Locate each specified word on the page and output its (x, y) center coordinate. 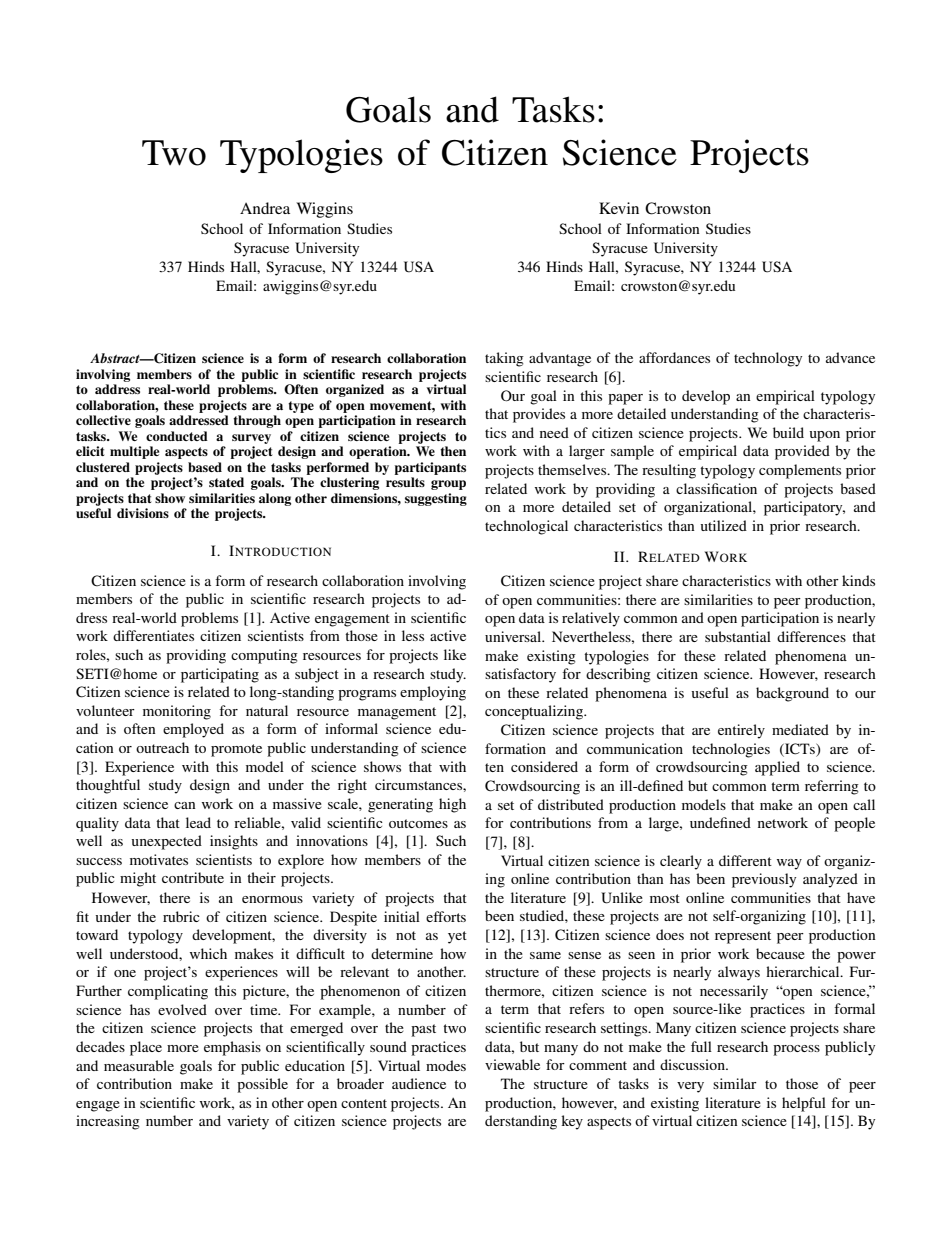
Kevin (619, 208)
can (185, 805)
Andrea (265, 208)
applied (777, 768)
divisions (143, 513)
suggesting (436, 499)
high (452, 805)
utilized (724, 525)
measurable (139, 1065)
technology (768, 359)
